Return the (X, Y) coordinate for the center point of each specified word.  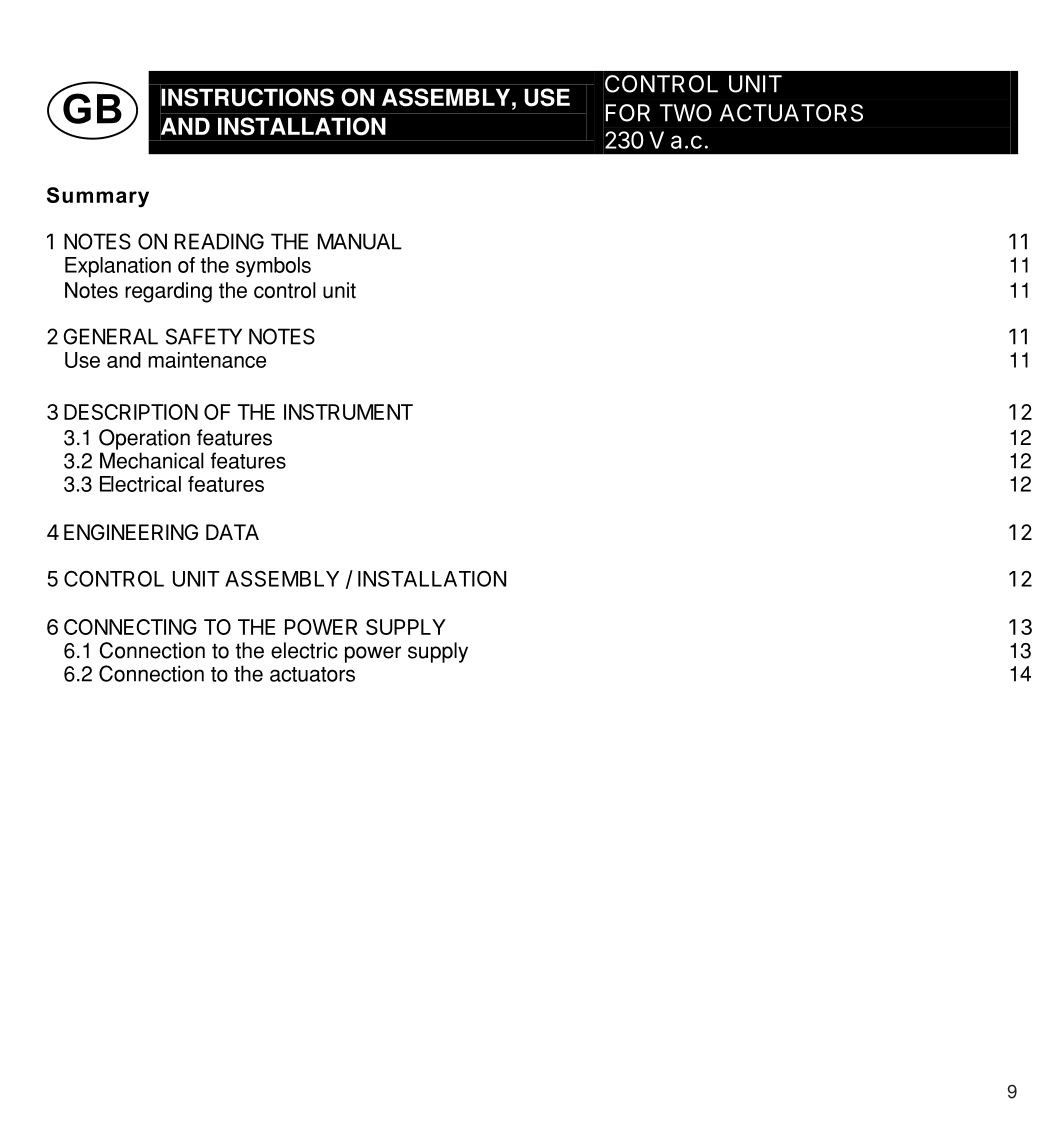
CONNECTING (130, 627)
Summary (98, 197)
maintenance (207, 360)
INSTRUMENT (348, 412)
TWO (686, 113)
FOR (627, 113)
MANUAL (360, 241)
